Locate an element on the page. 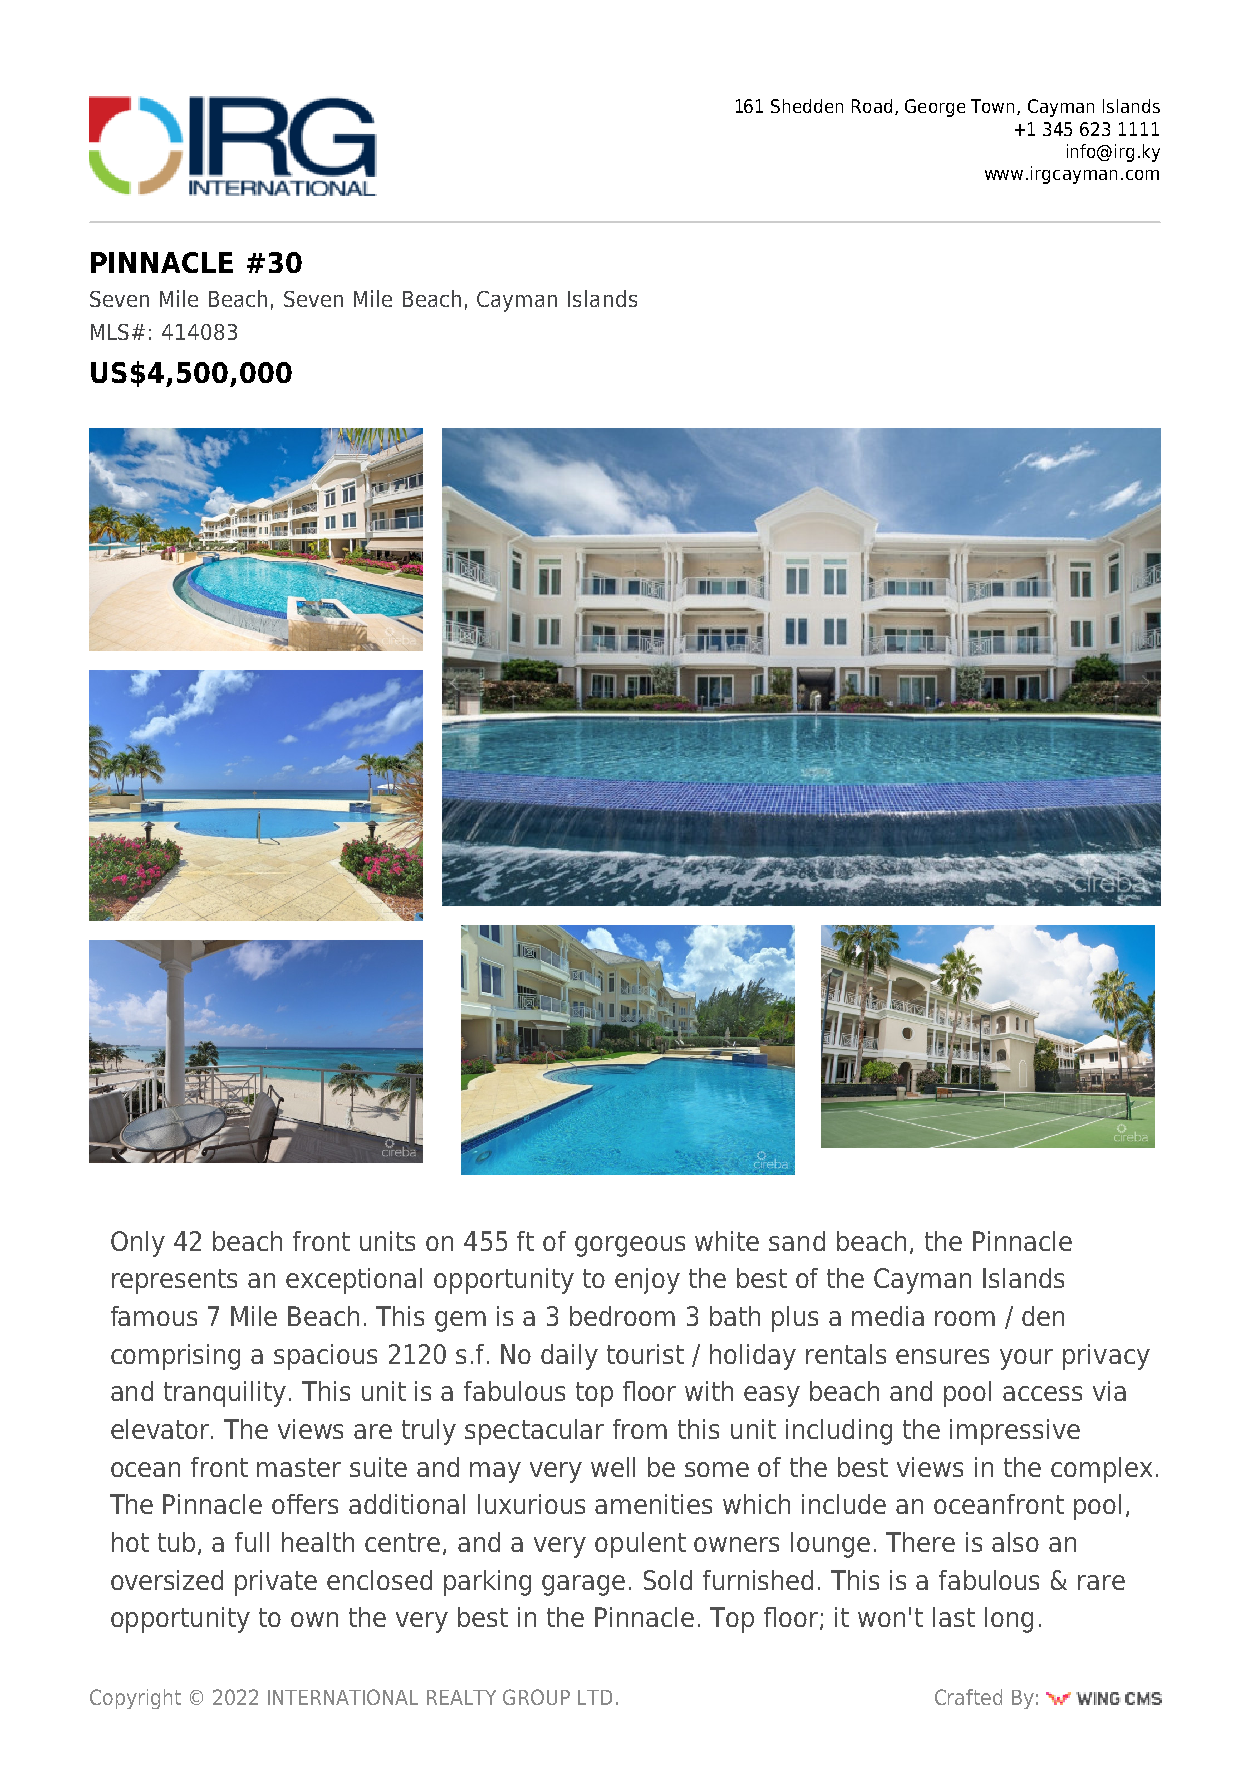  Only is located at coordinates (138, 1244).
